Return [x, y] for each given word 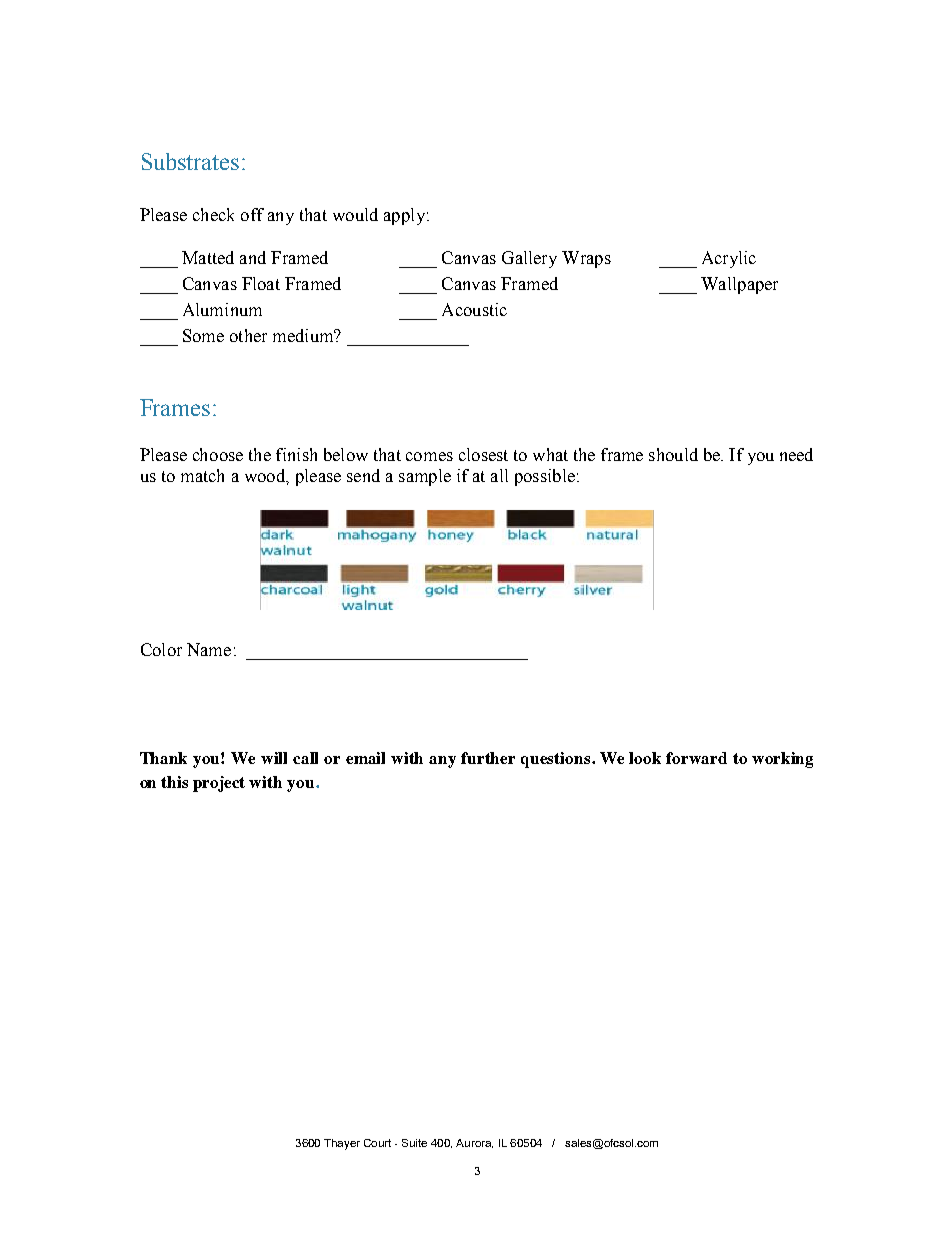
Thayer [342, 1144]
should [673, 454]
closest [483, 454]
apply [404, 216]
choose [218, 454]
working [782, 760]
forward [696, 758]
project [219, 784]
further [488, 758]
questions [557, 760]
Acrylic [729, 259]
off [252, 214]
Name [209, 649]
